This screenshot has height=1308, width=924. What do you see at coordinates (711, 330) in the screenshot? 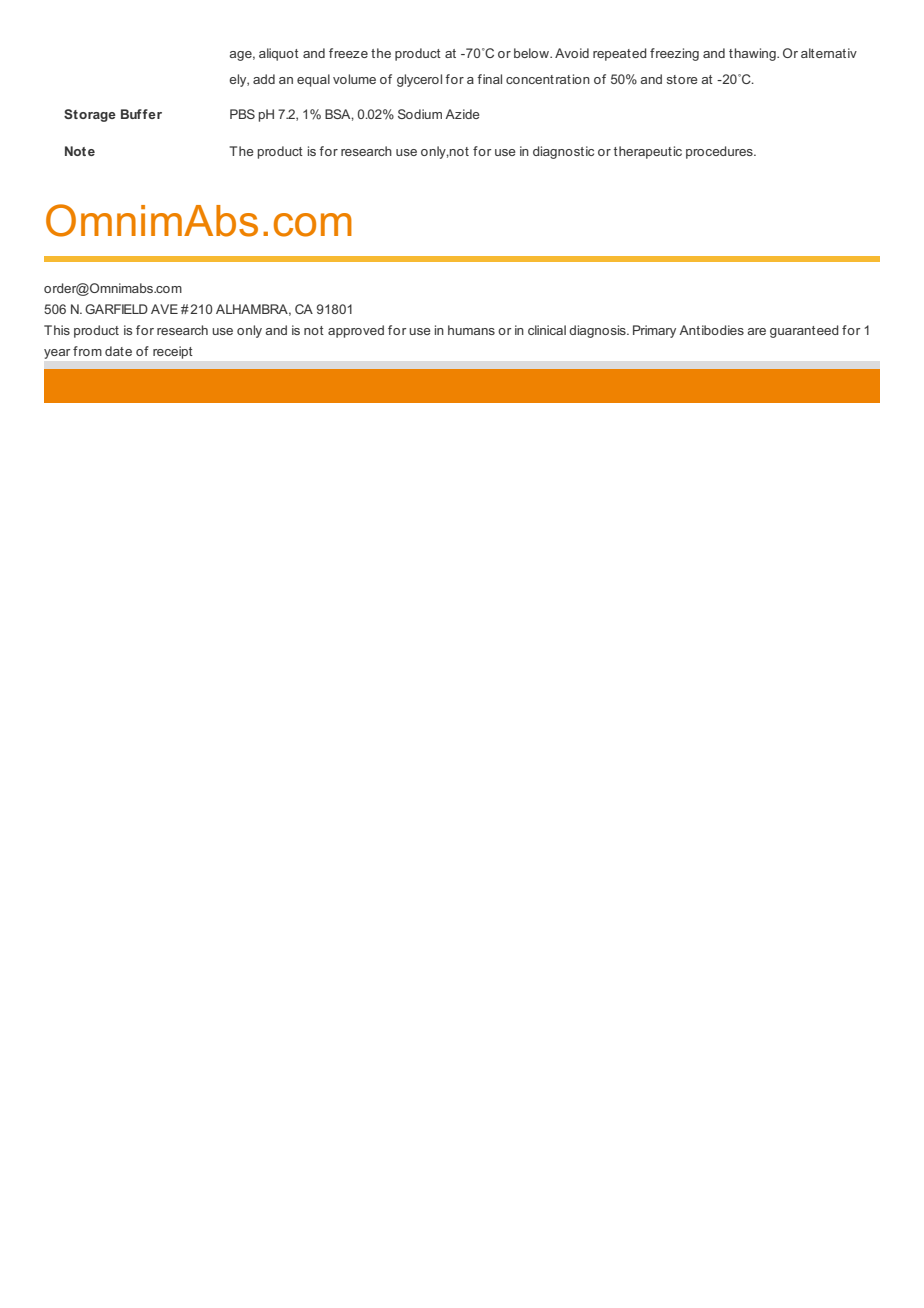
I see `Antibodies` at bounding box center [711, 330].
